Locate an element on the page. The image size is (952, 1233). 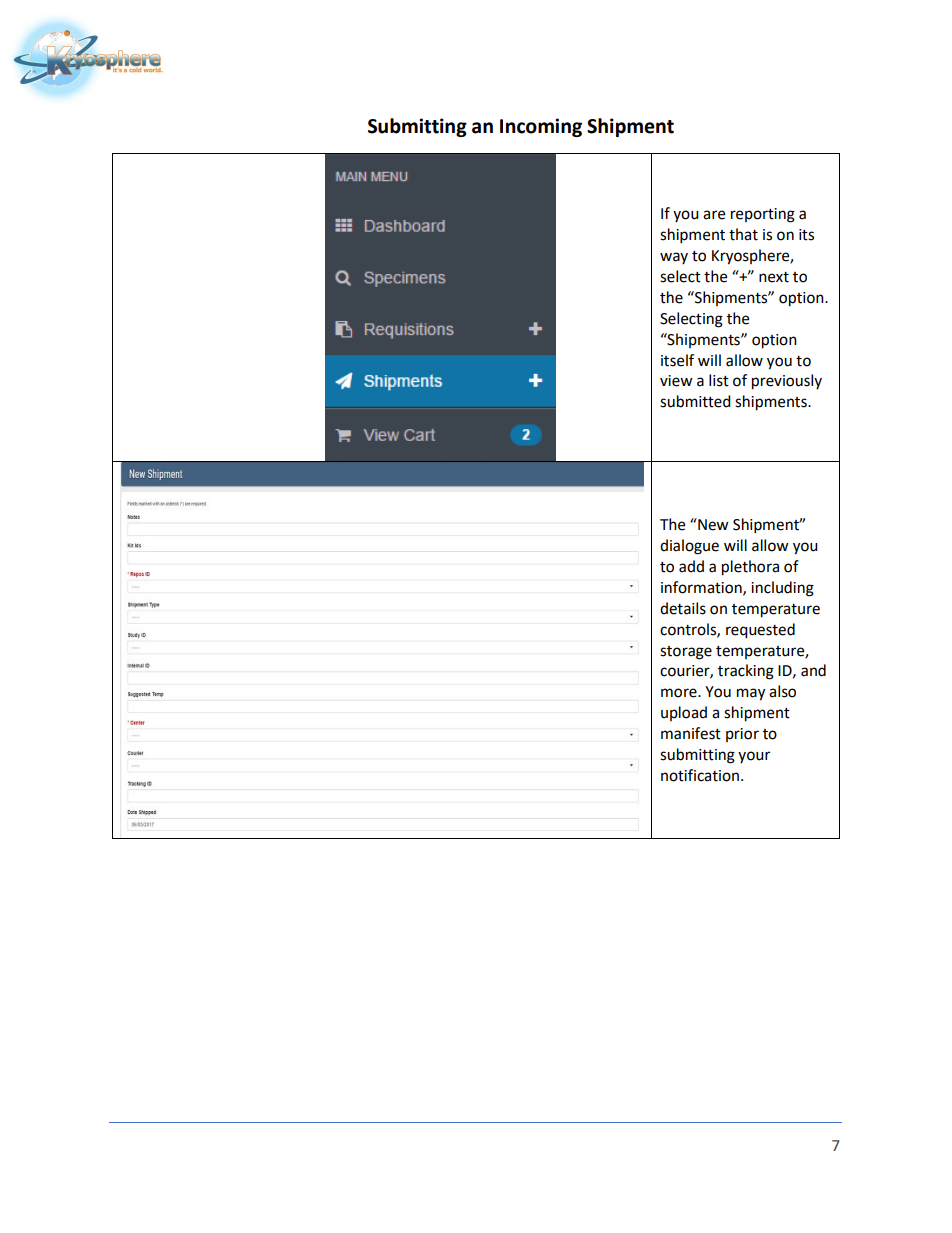
previously is located at coordinates (787, 382).
